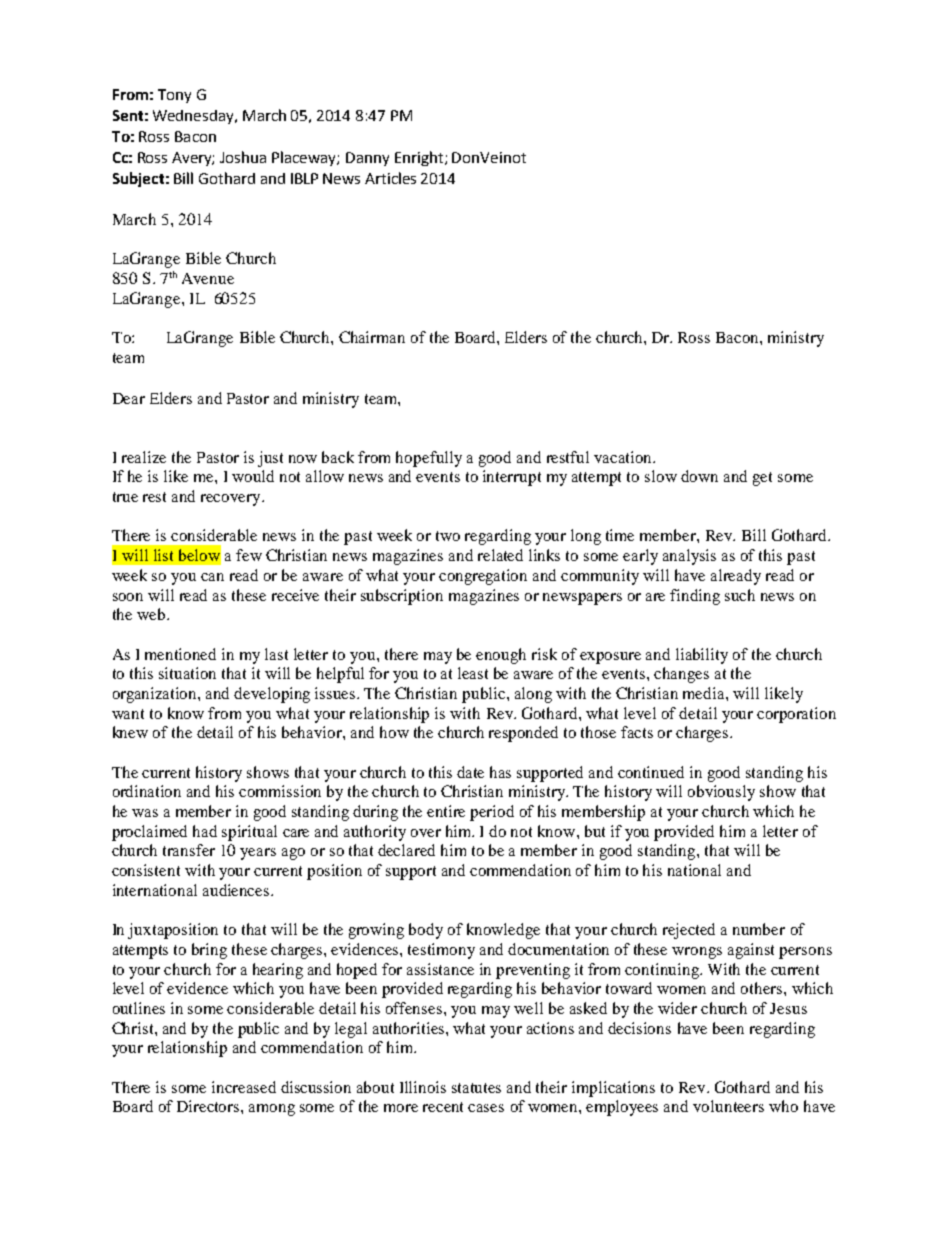 This screenshot has width=952, height=1233. I want to click on such, so click(740, 595).
